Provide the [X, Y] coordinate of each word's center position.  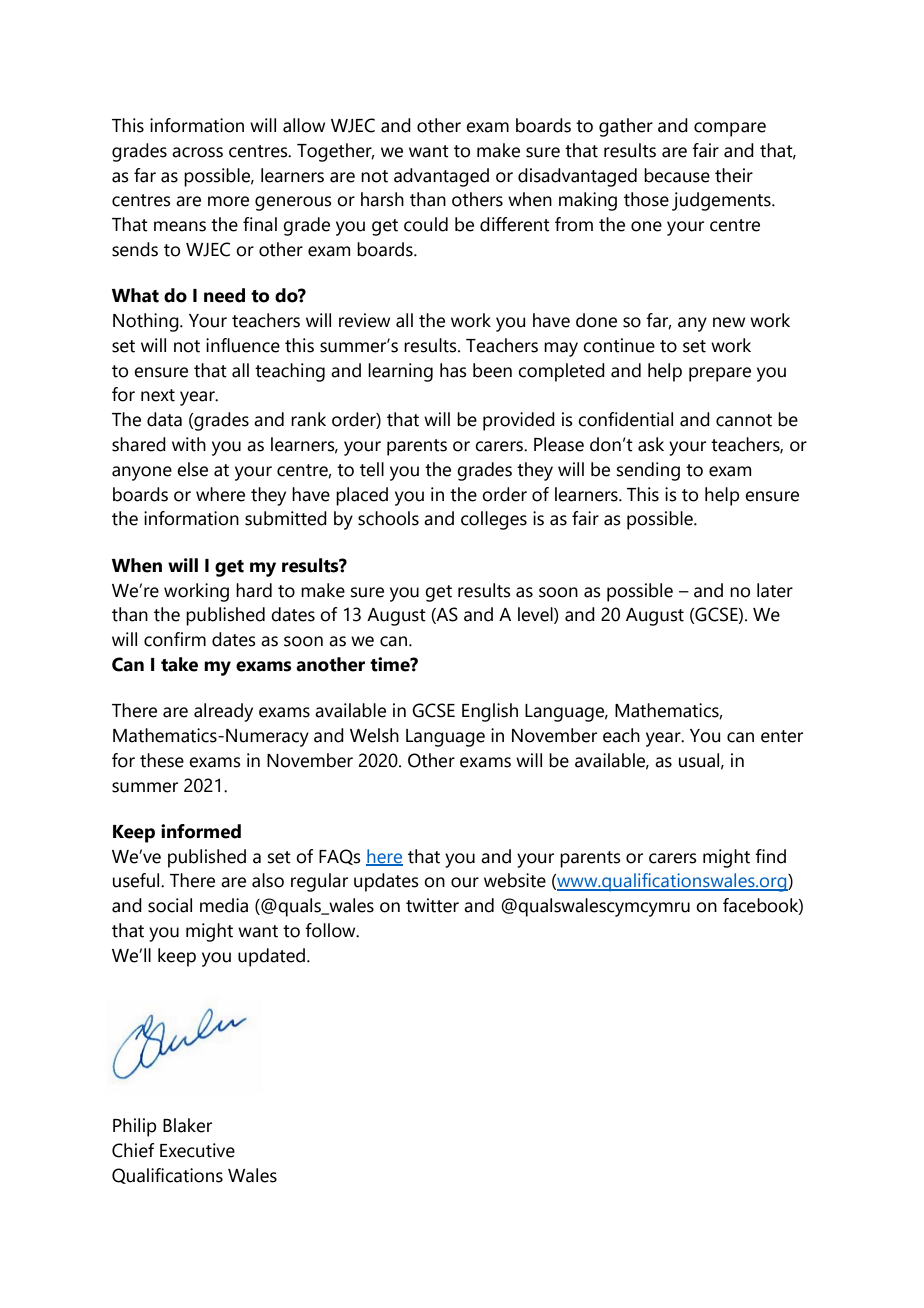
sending [648, 471]
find [770, 856]
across [197, 152]
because [677, 175]
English [490, 712]
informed [201, 831]
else [192, 469]
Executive [197, 1150]
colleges [494, 520]
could [426, 224]
